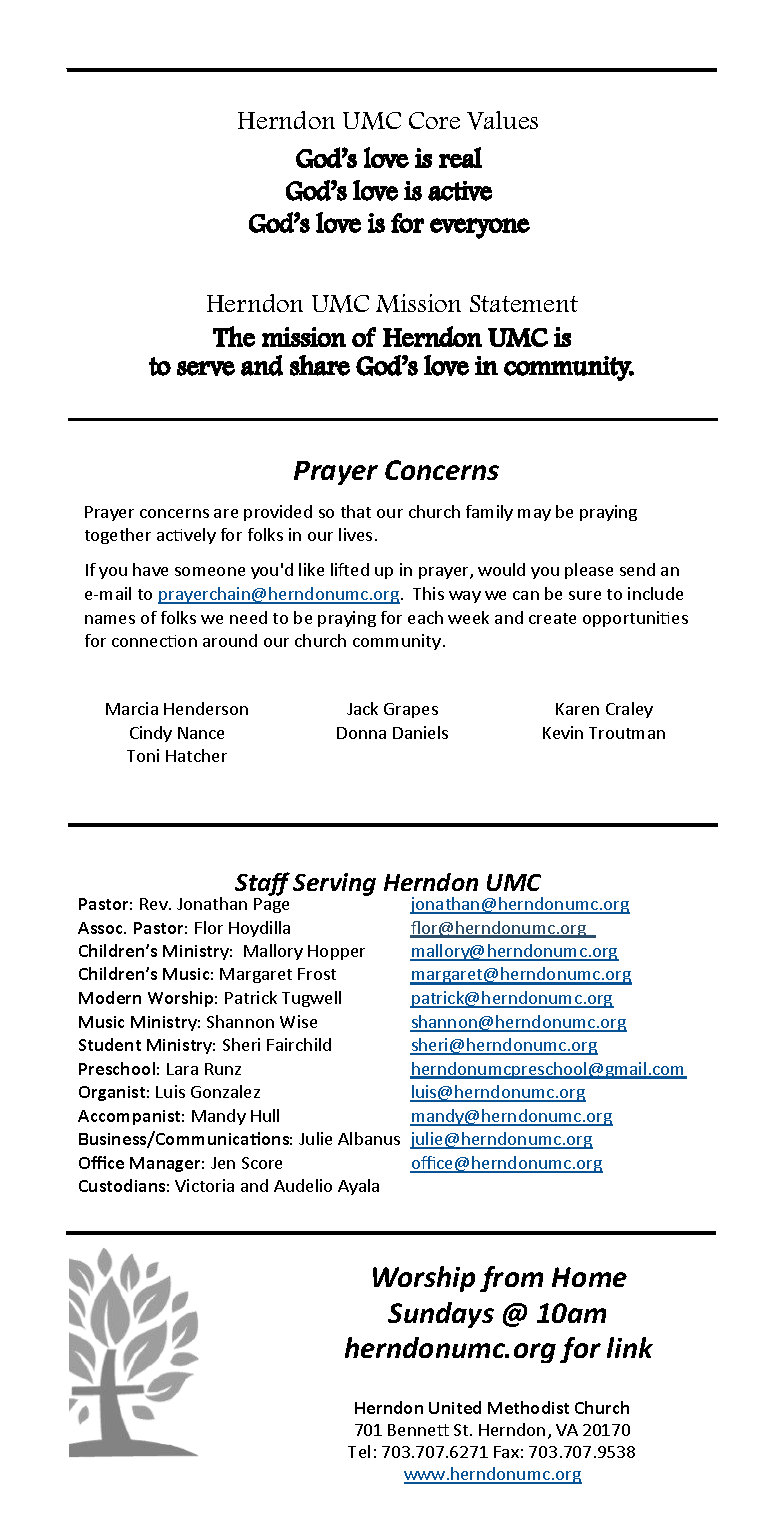  What do you see at coordinates (502, 120) in the page?
I see `Values` at bounding box center [502, 120].
